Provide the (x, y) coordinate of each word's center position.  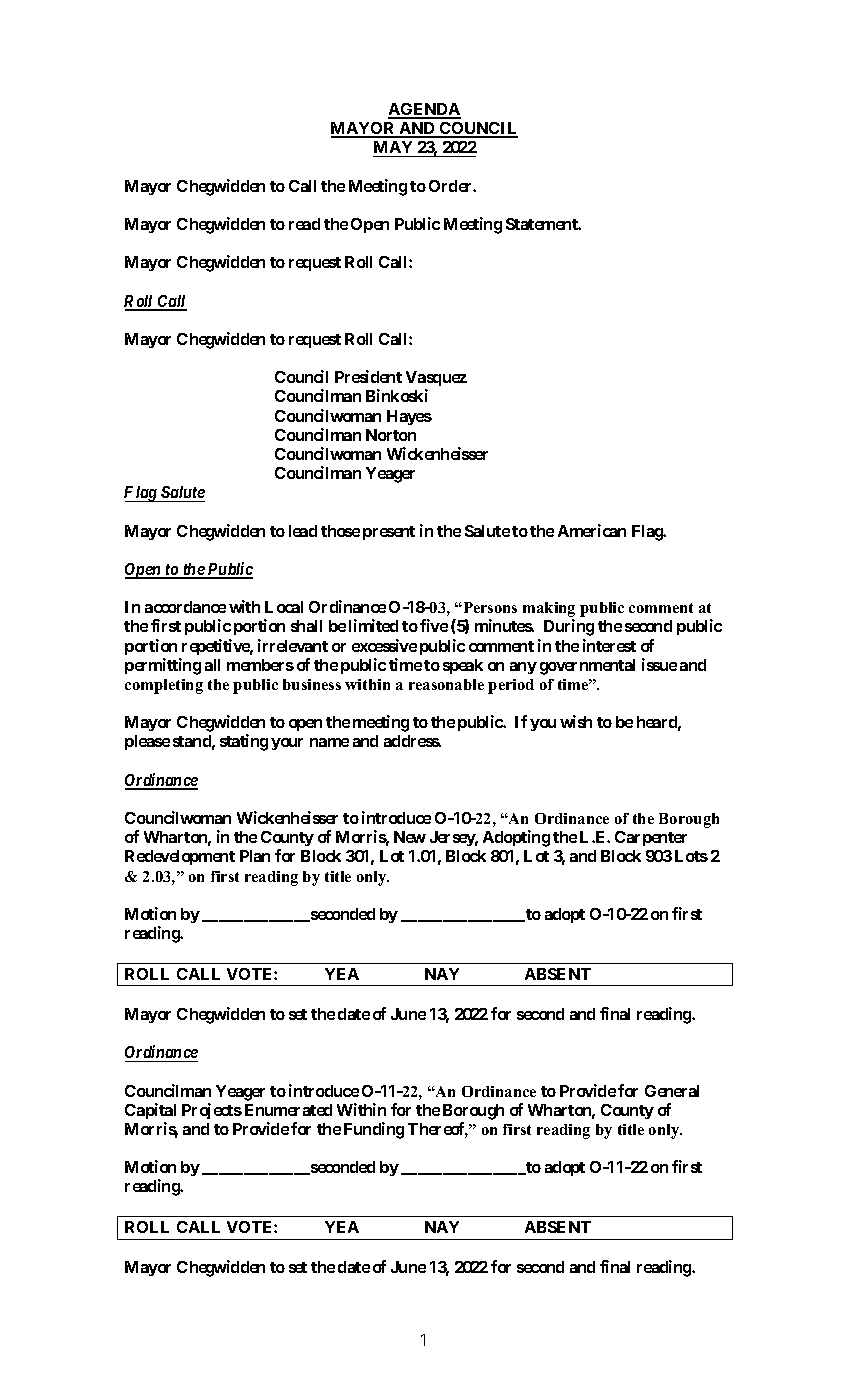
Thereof (438, 1130)
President (368, 376)
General (672, 1091)
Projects (212, 1111)
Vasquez (436, 380)
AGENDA (424, 110)
